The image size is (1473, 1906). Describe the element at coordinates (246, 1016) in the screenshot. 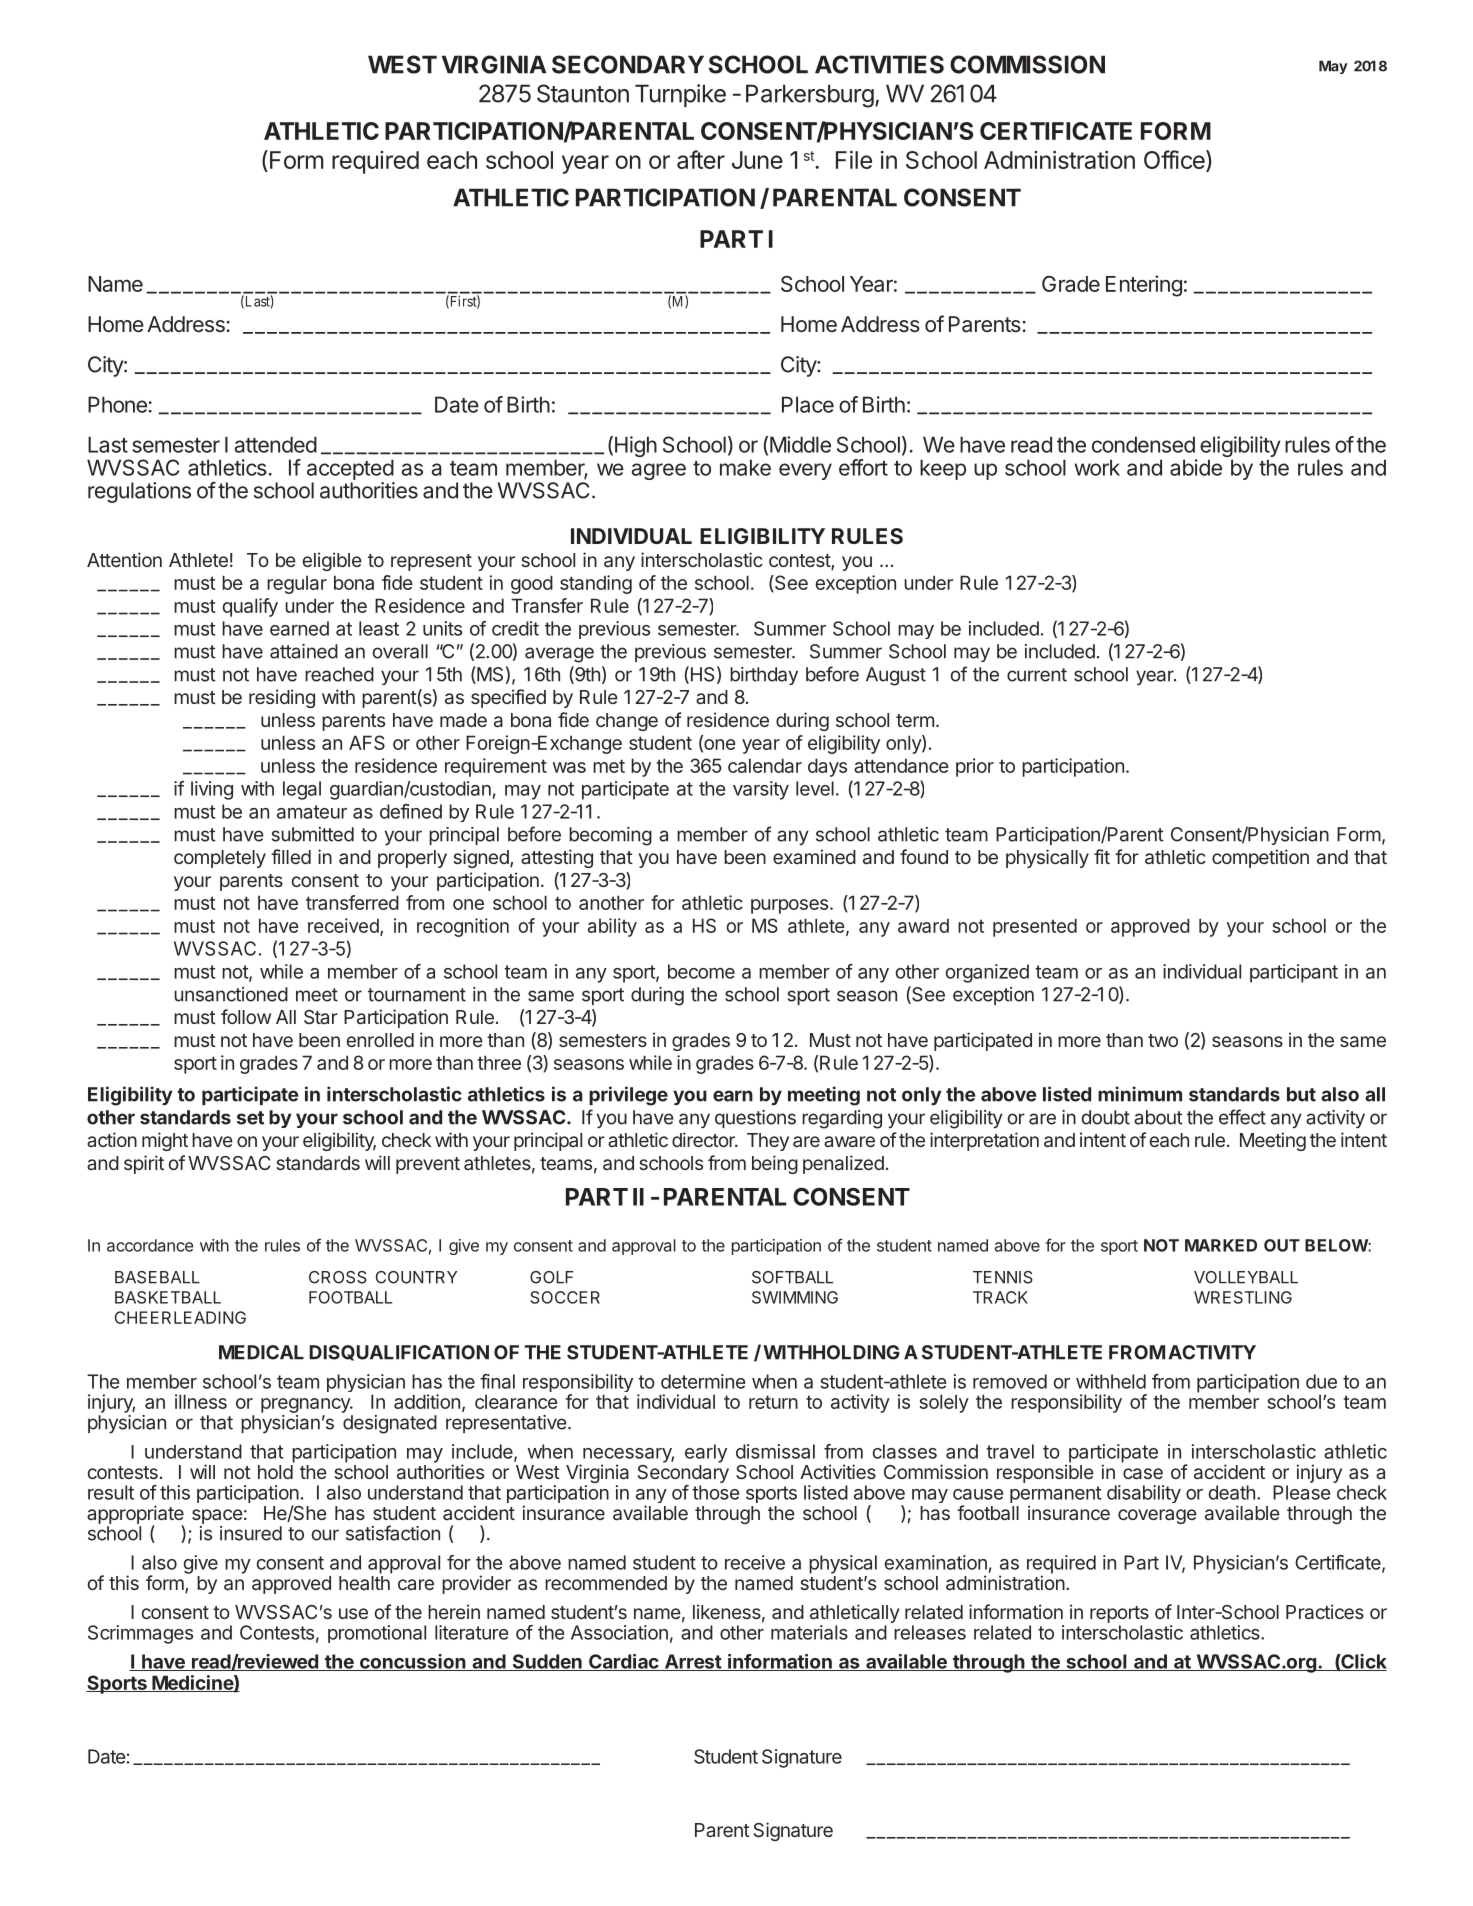

I see `follow` at that location.
